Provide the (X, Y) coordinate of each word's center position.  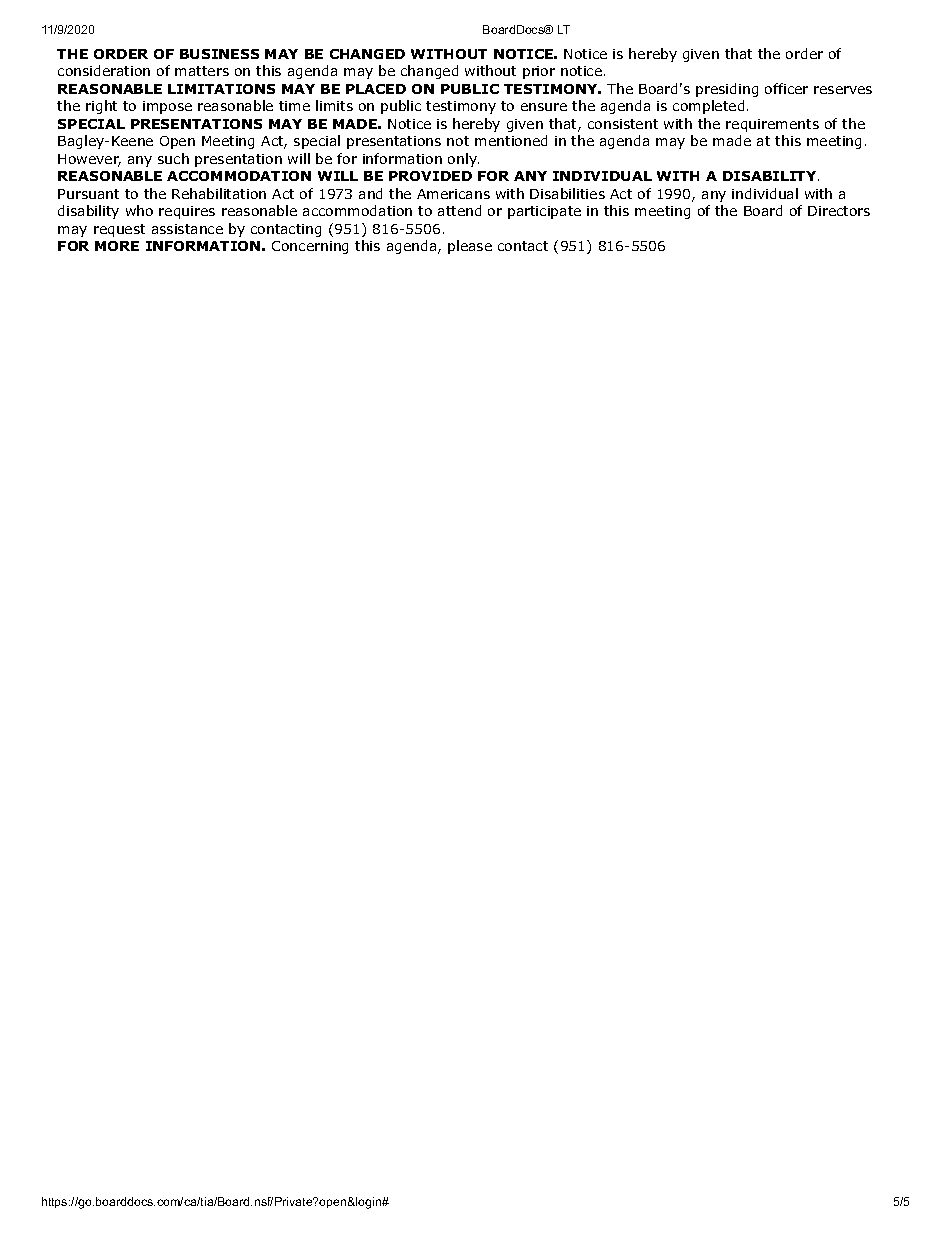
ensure (544, 107)
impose (167, 107)
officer (786, 88)
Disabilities (567, 193)
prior (539, 72)
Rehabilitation (219, 193)
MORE (117, 246)
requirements (772, 125)
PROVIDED (430, 176)
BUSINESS (219, 54)
